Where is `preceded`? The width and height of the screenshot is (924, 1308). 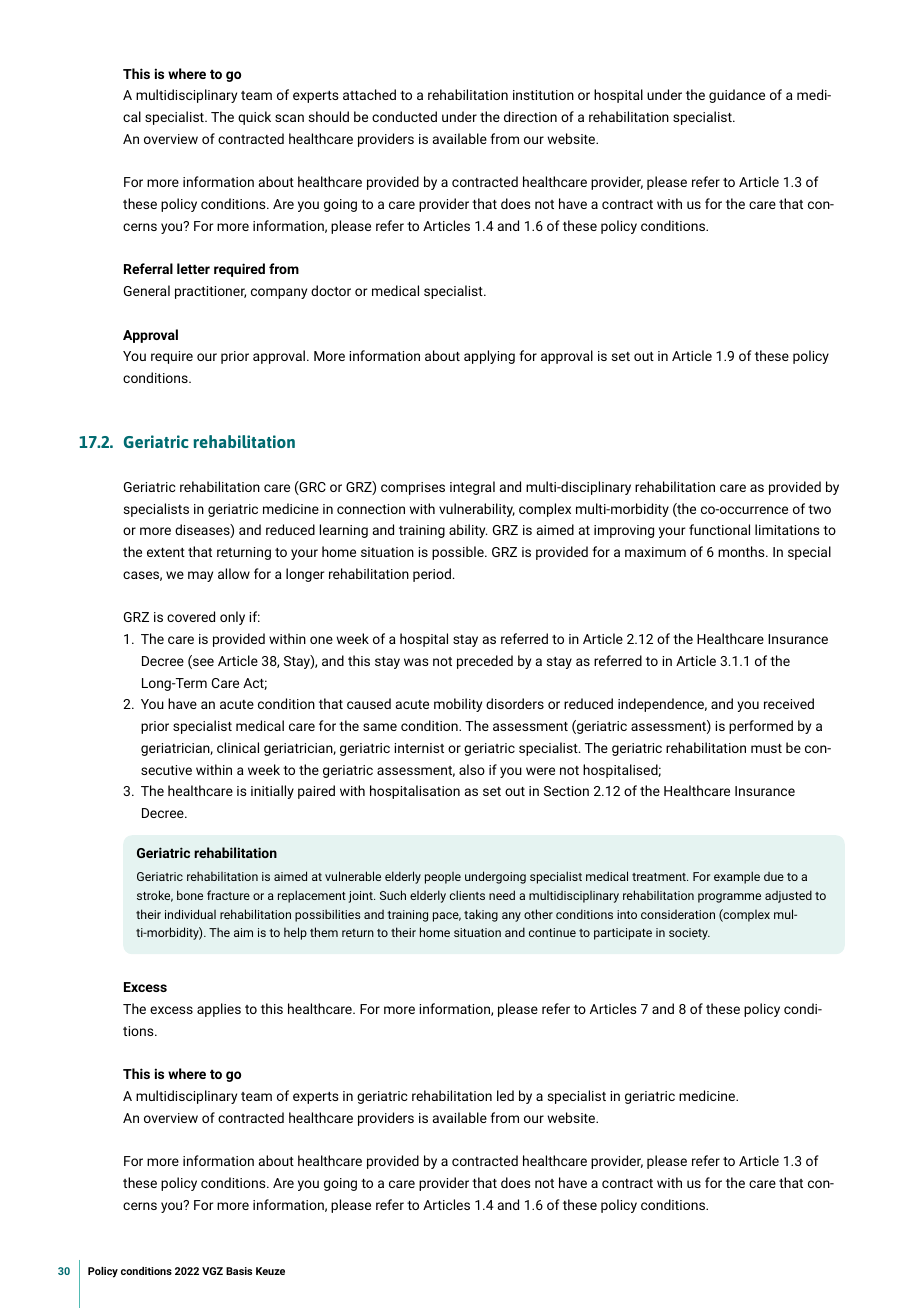 preceded is located at coordinates (485, 662).
